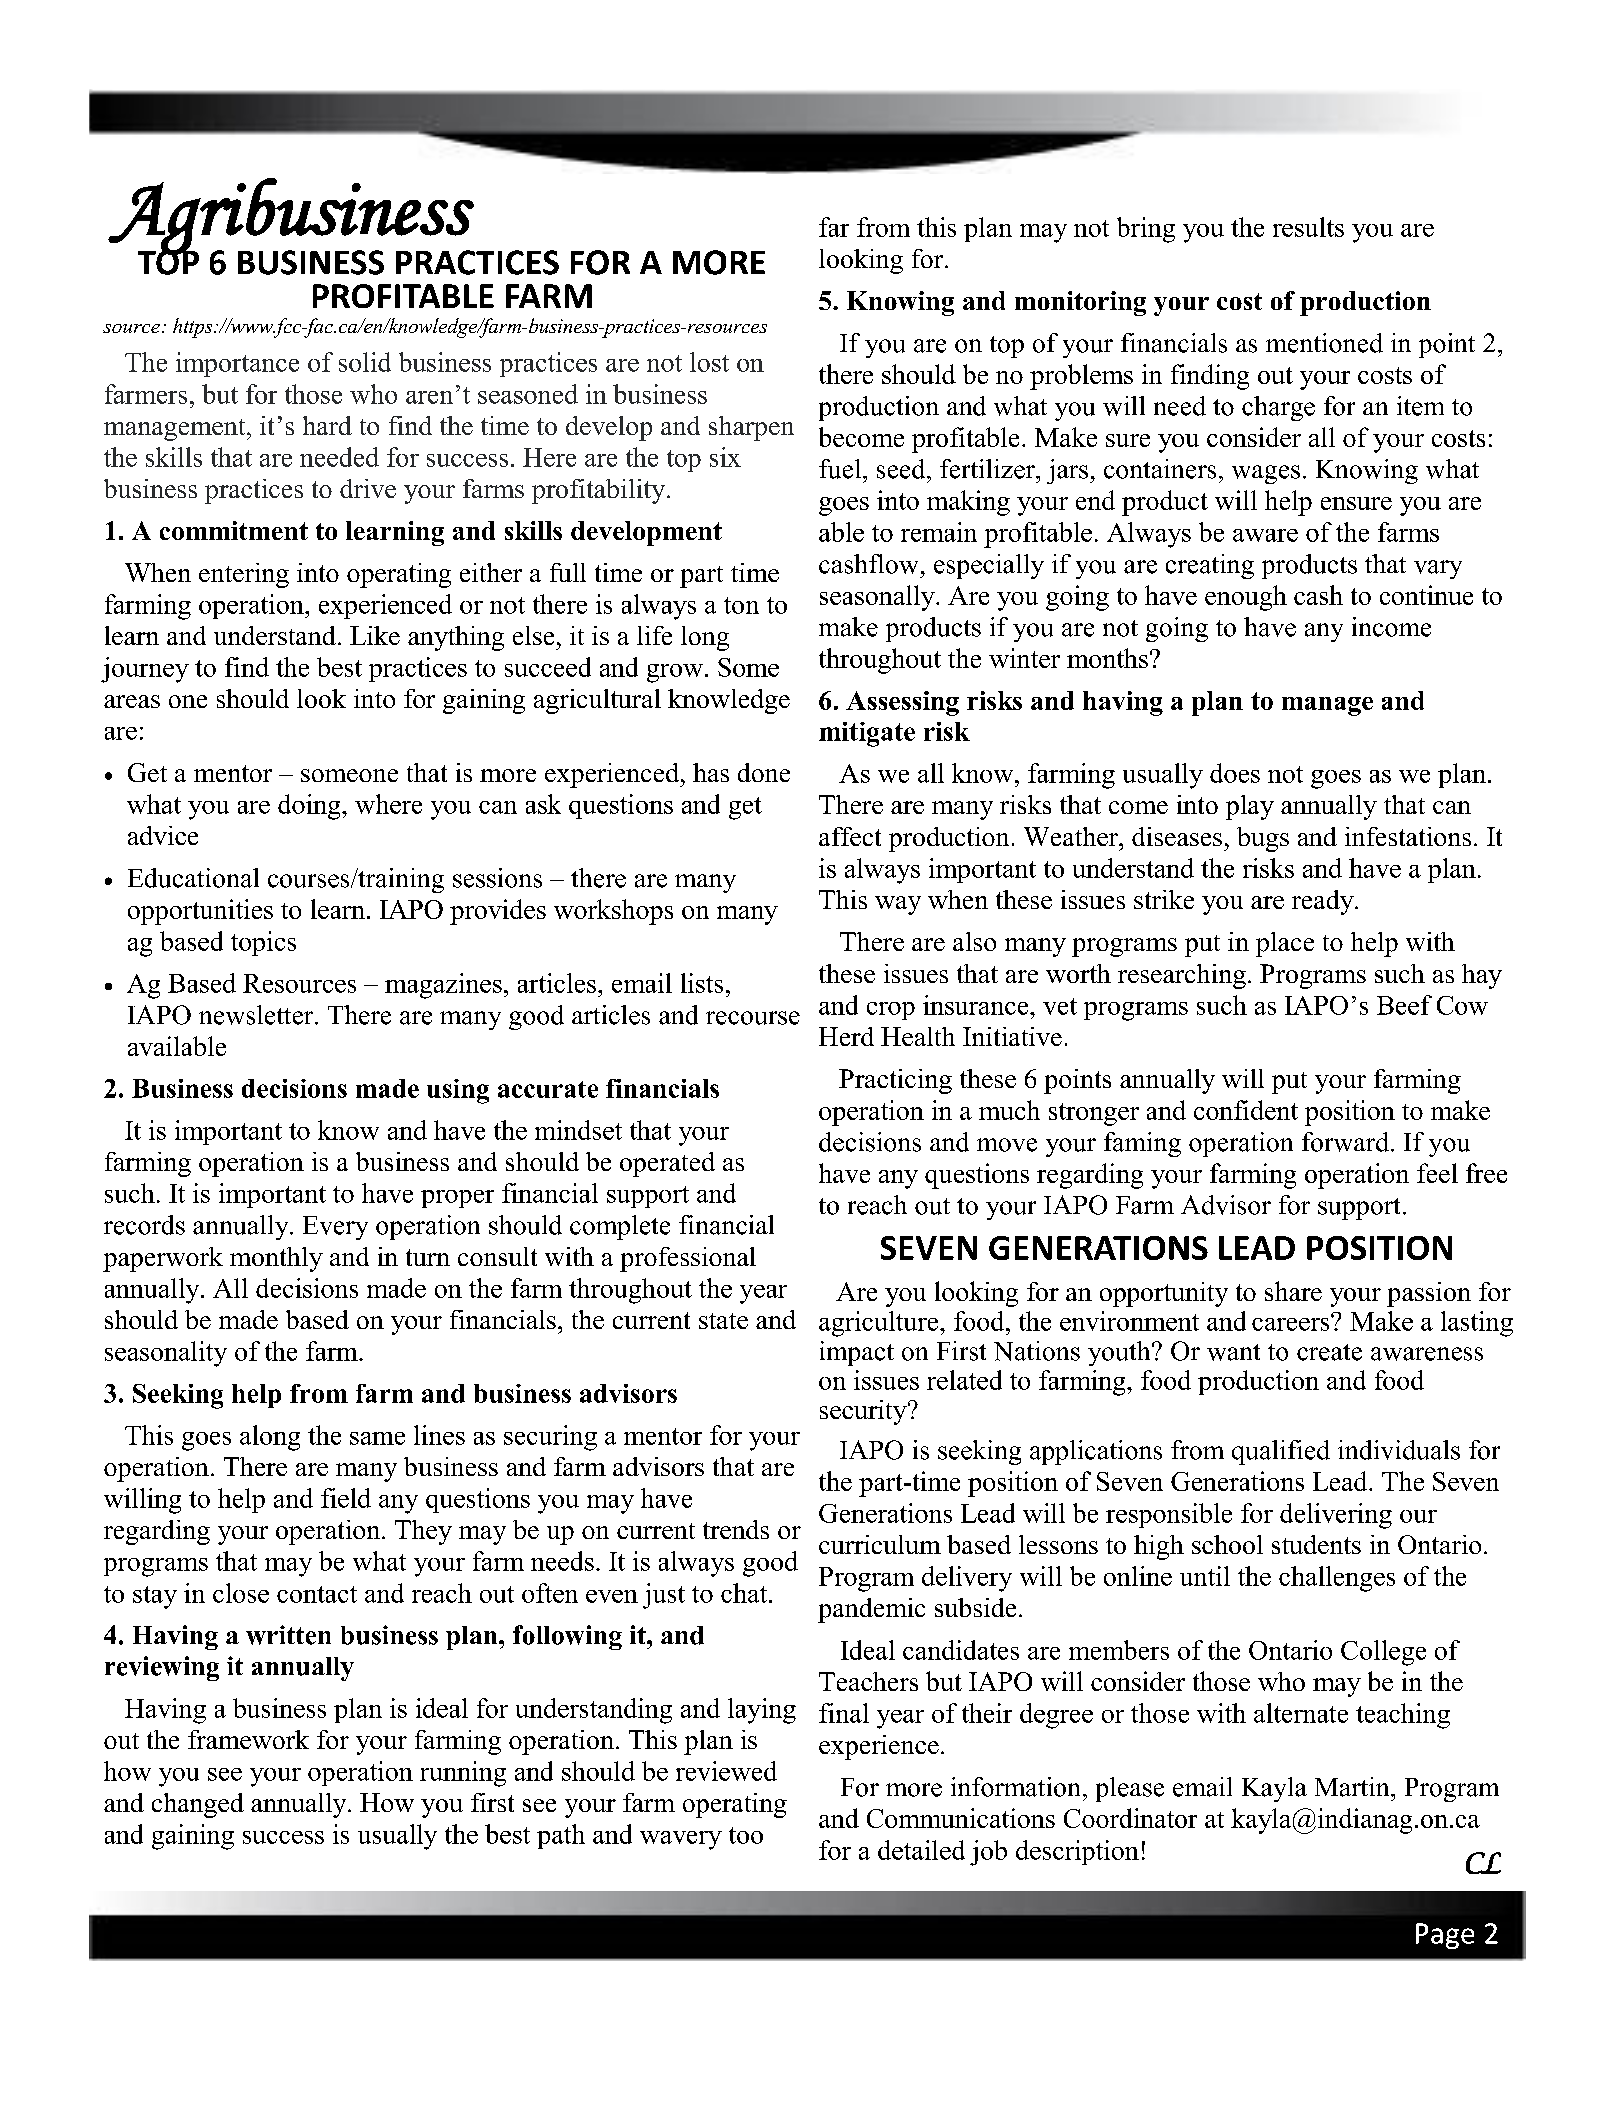 This screenshot has height=2101, width=1623. I want to click on too, so click(746, 1835).
